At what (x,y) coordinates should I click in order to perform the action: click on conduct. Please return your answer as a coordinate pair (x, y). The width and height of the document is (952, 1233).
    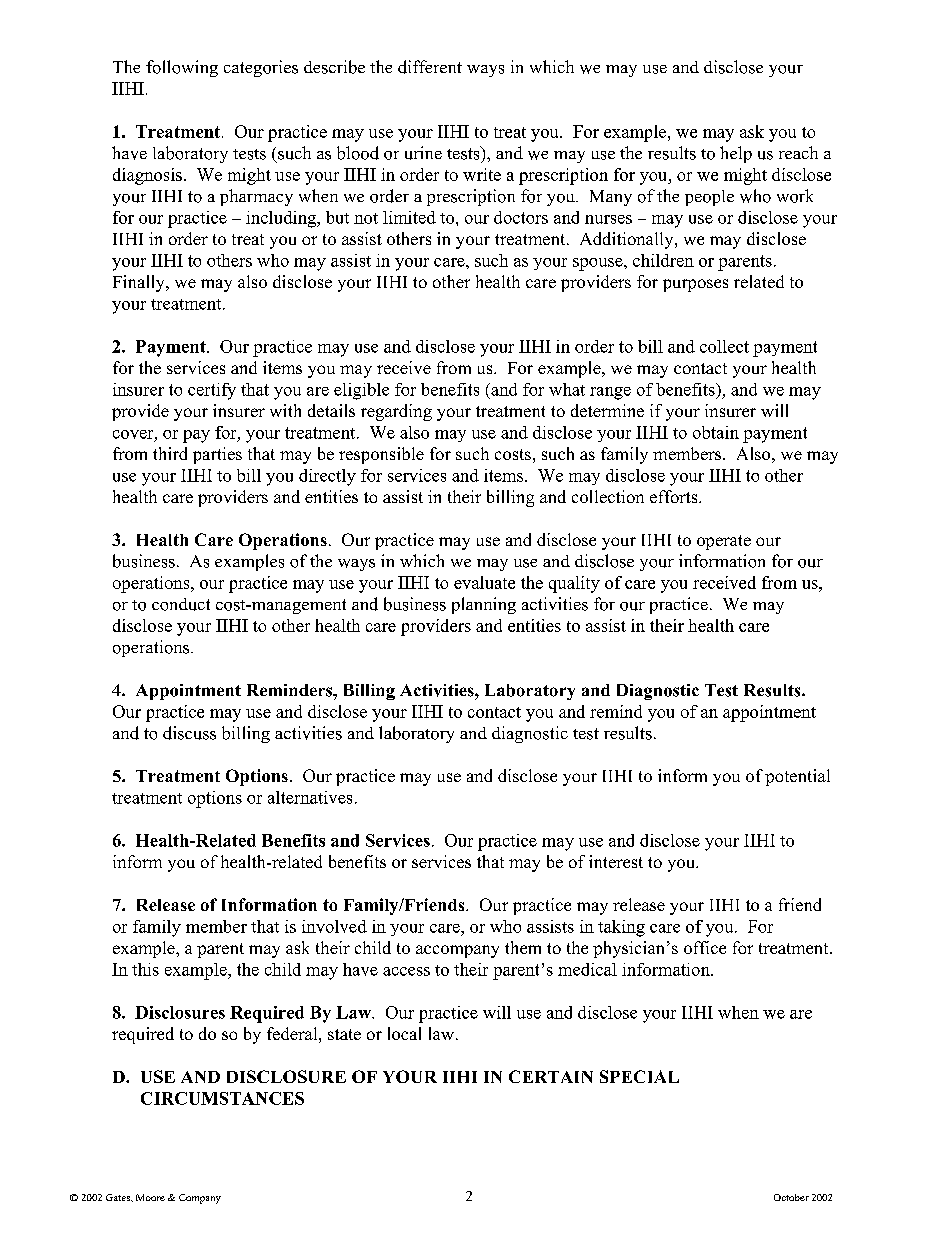
    Looking at the image, I should click on (181, 604).
